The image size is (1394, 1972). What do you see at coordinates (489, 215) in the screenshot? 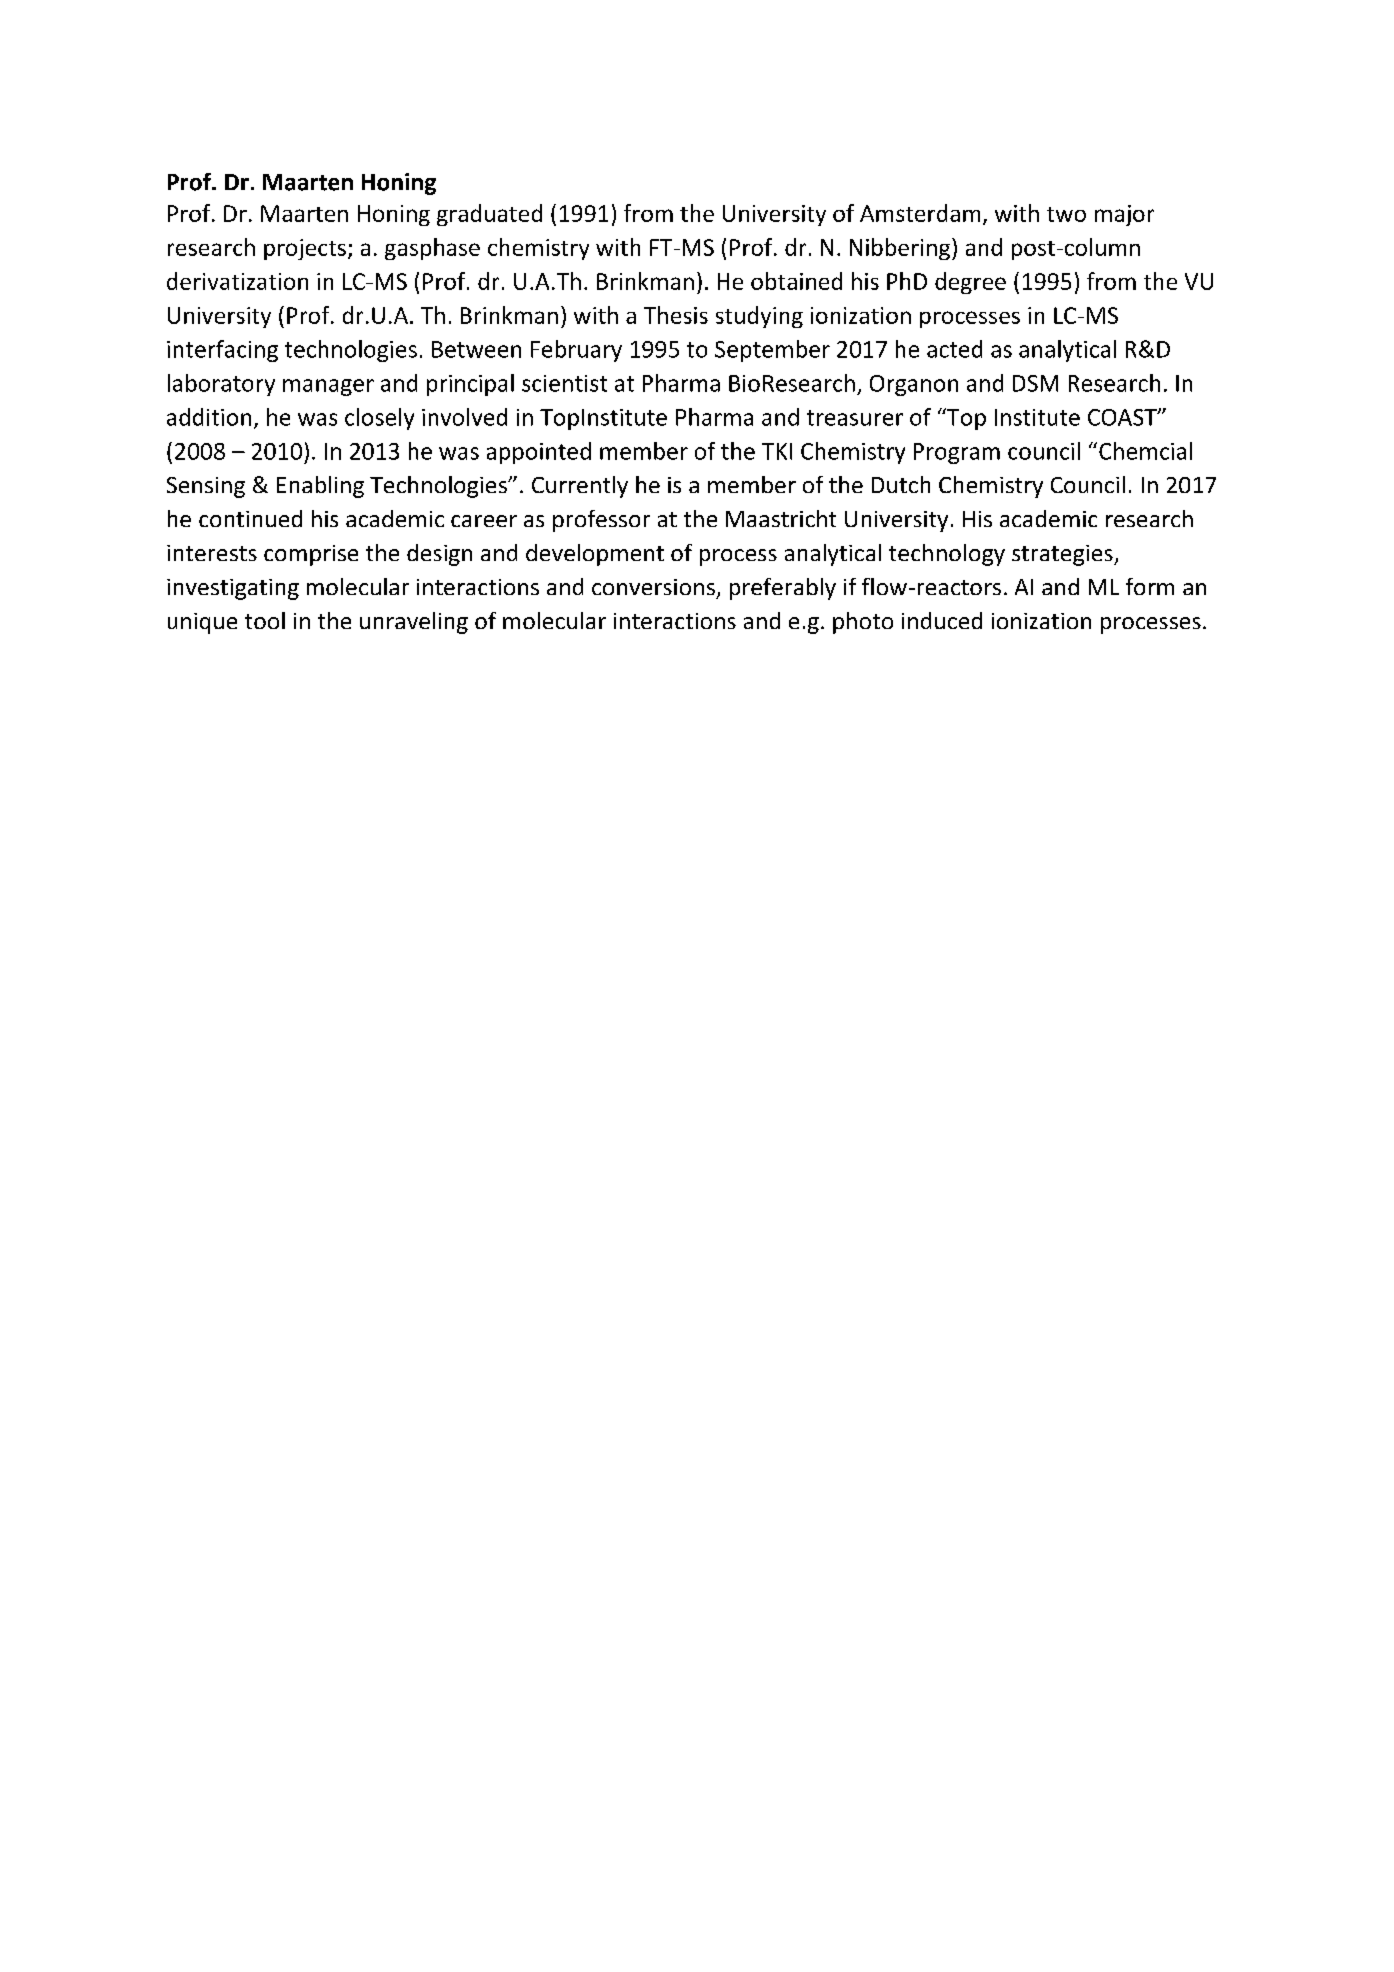
I see `graduated` at bounding box center [489, 215].
